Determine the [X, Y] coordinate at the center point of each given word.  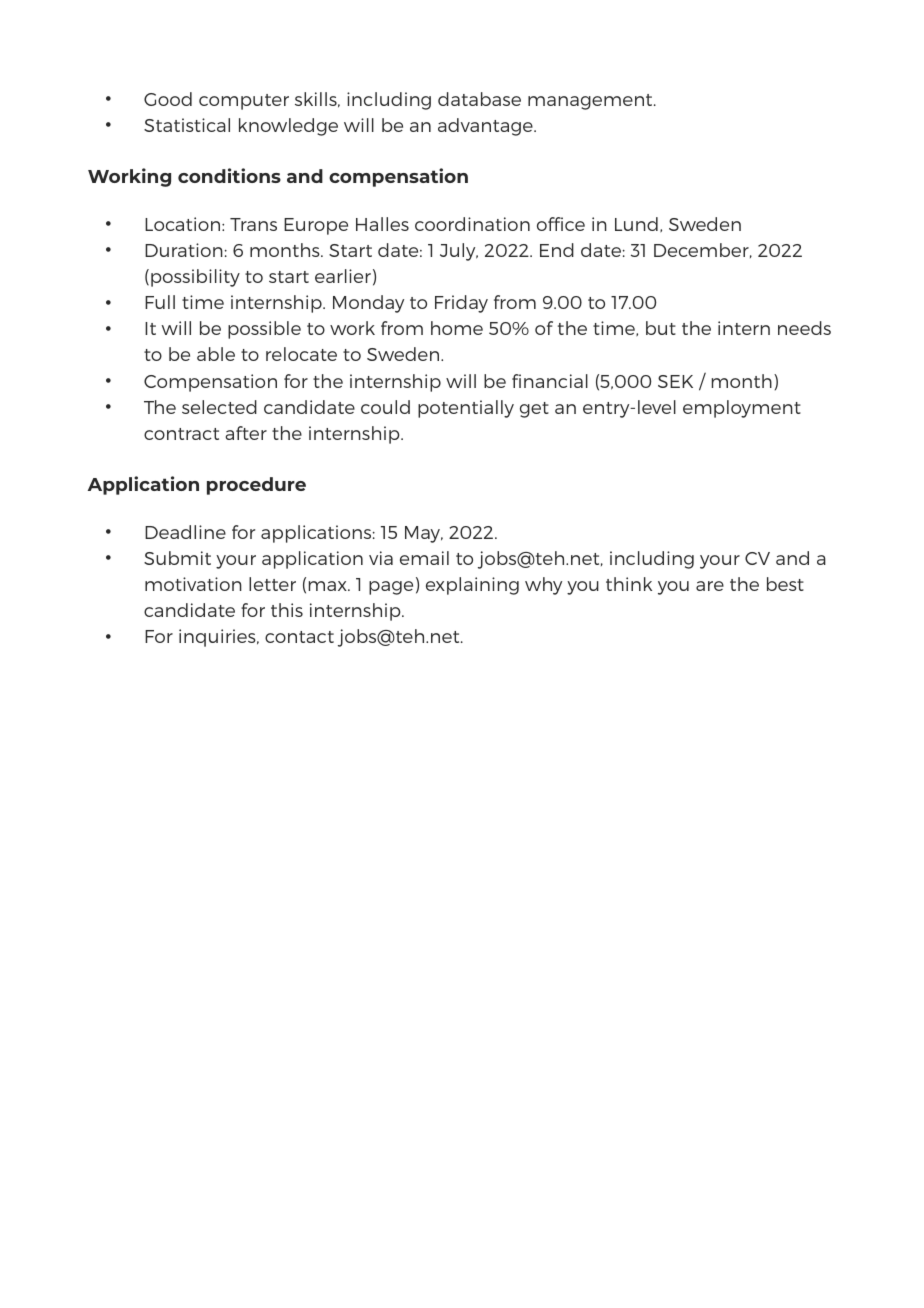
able [216, 354]
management [591, 102]
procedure [256, 486]
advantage [486, 127]
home [457, 328]
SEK [675, 381]
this [287, 610]
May [424, 534]
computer [244, 102]
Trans [253, 224]
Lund [636, 224]
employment [742, 409]
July [459, 252]
